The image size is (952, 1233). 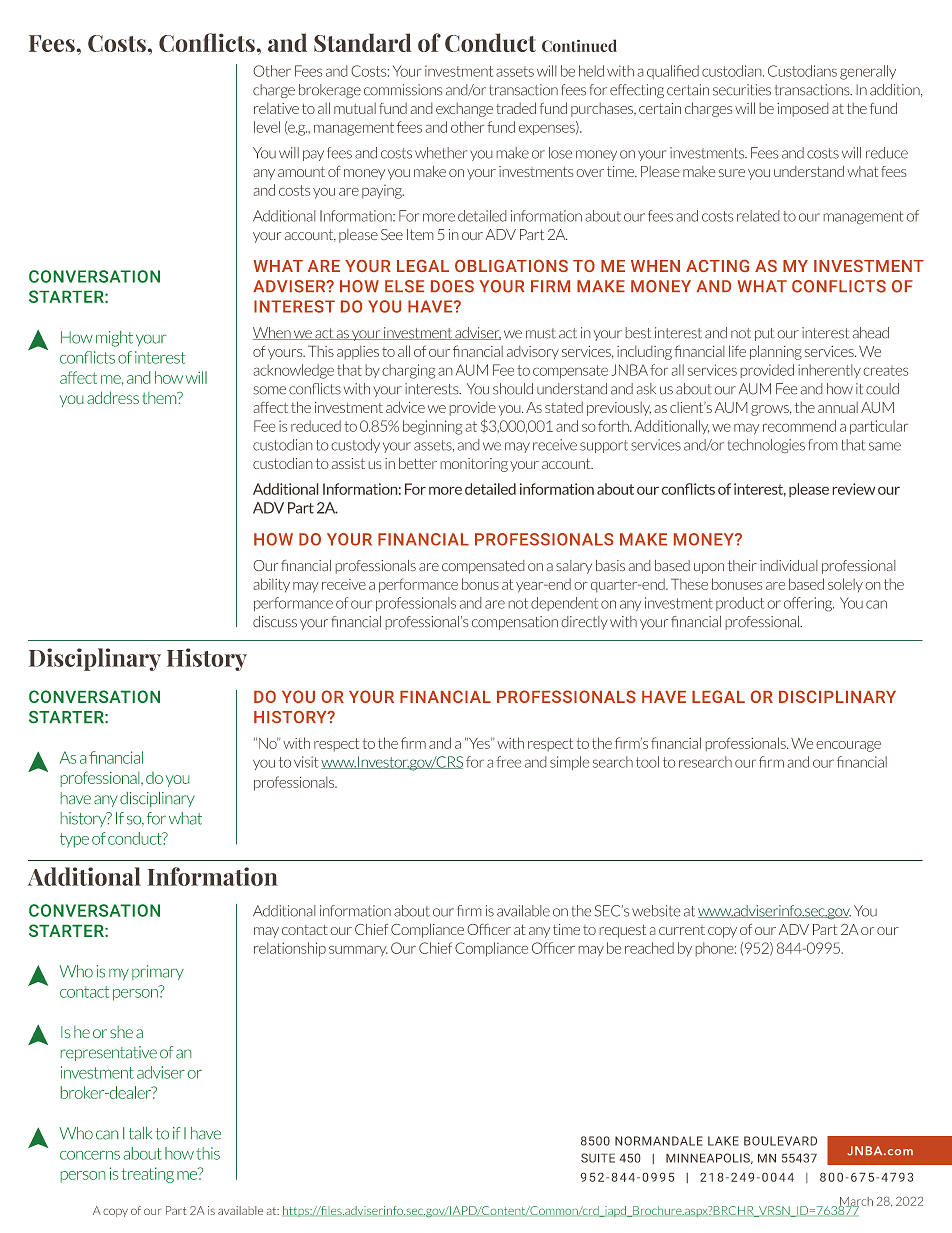 What do you see at coordinates (464, 109) in the page?
I see `exchange` at bounding box center [464, 109].
